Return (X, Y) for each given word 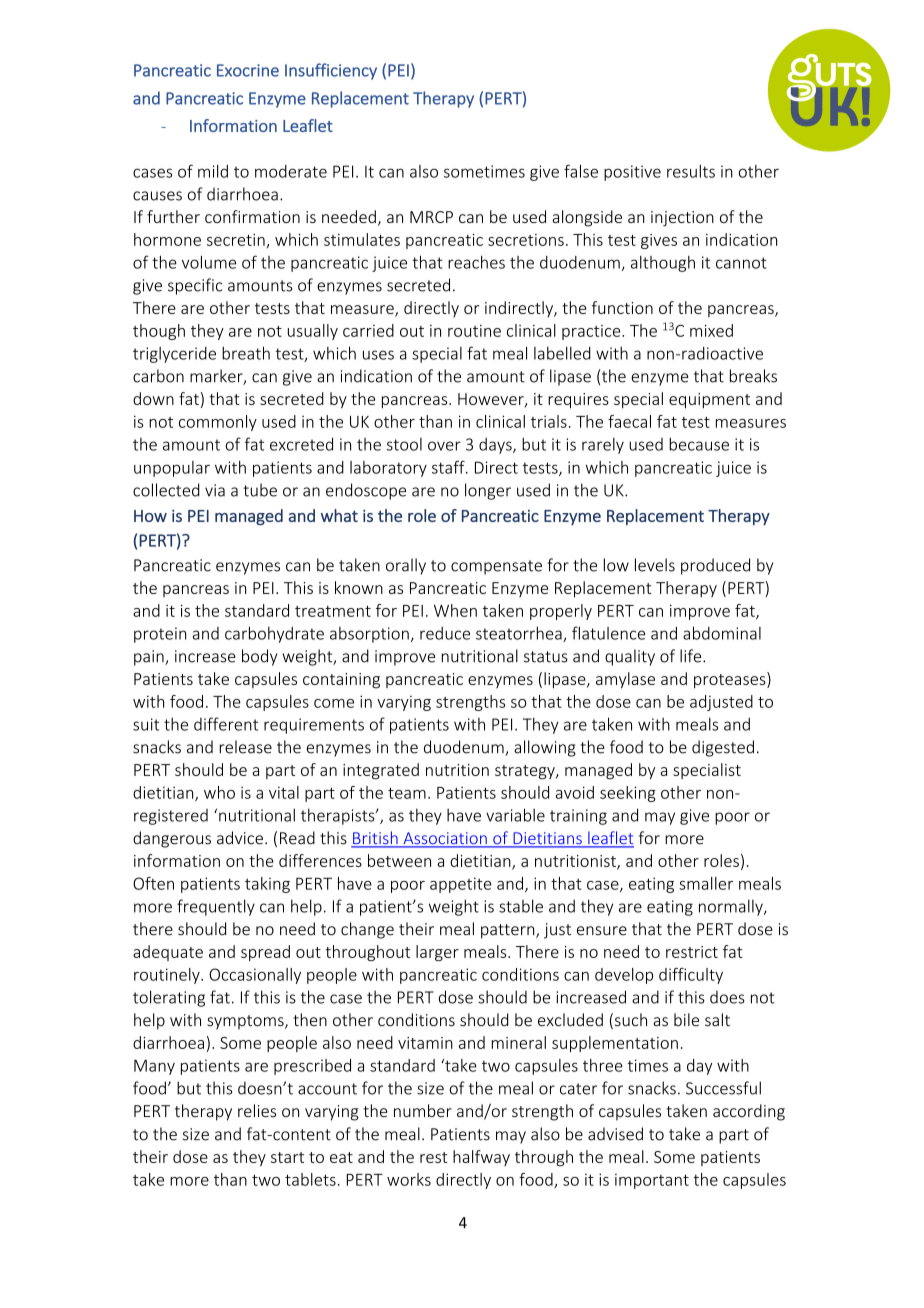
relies (257, 1110)
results (691, 171)
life (692, 656)
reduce (445, 633)
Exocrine (248, 70)
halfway (481, 1158)
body (259, 657)
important (652, 1181)
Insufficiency (331, 71)
